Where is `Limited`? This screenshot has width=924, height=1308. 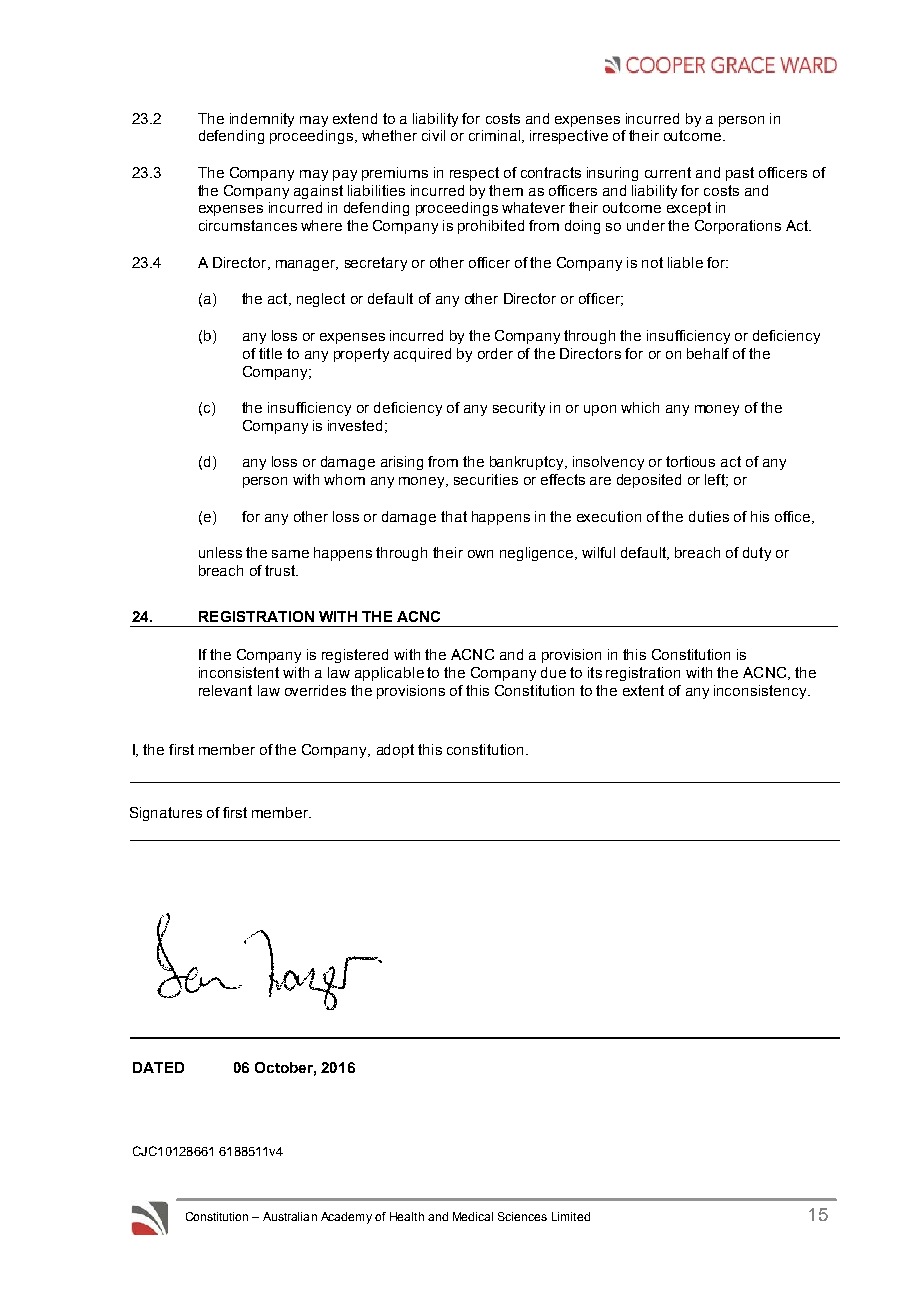 Limited is located at coordinates (571, 1216).
